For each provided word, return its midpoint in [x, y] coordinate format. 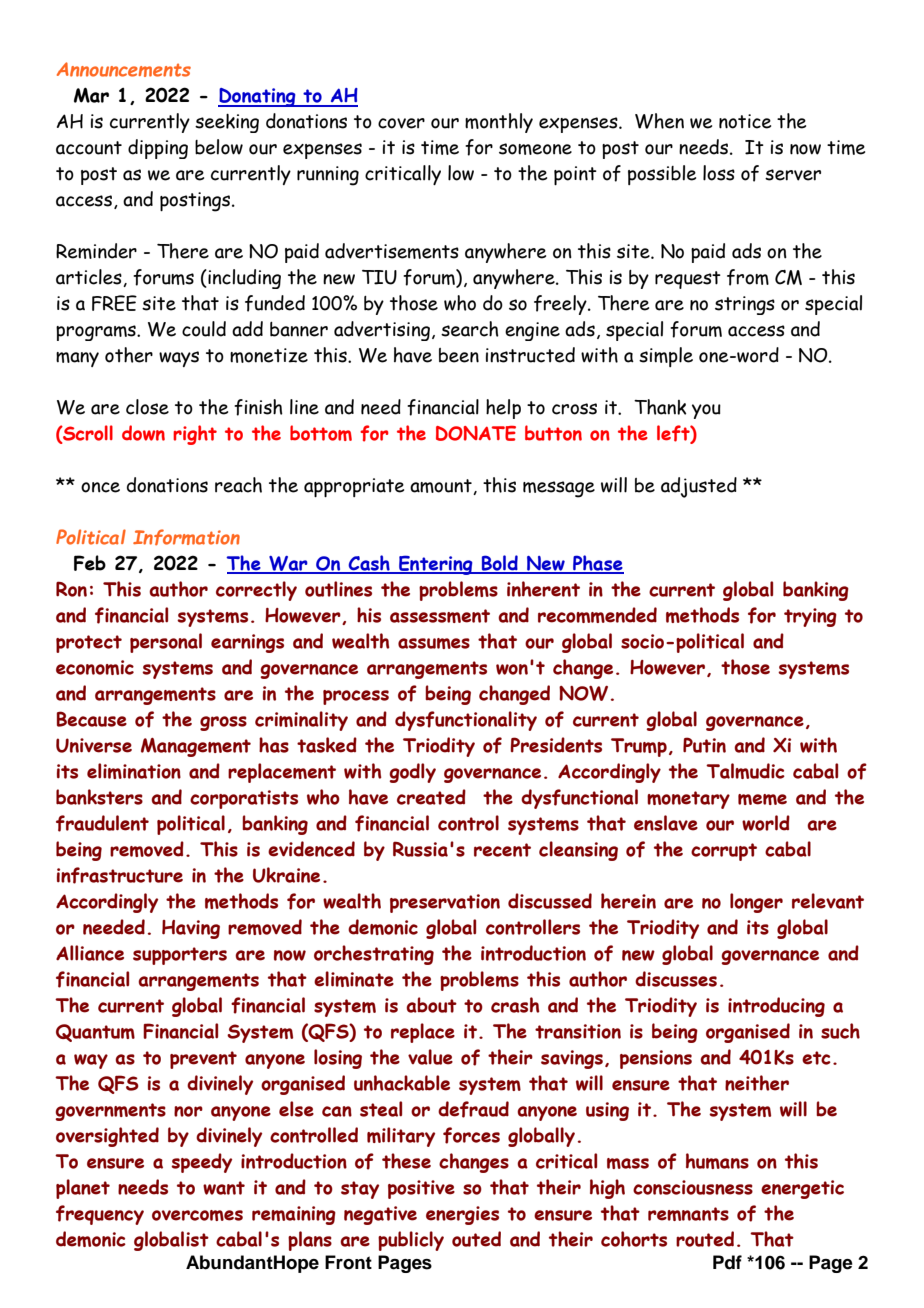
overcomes [197, 1215]
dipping [158, 149]
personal [166, 643]
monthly [499, 123]
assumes [434, 643]
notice [745, 121]
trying [810, 617]
